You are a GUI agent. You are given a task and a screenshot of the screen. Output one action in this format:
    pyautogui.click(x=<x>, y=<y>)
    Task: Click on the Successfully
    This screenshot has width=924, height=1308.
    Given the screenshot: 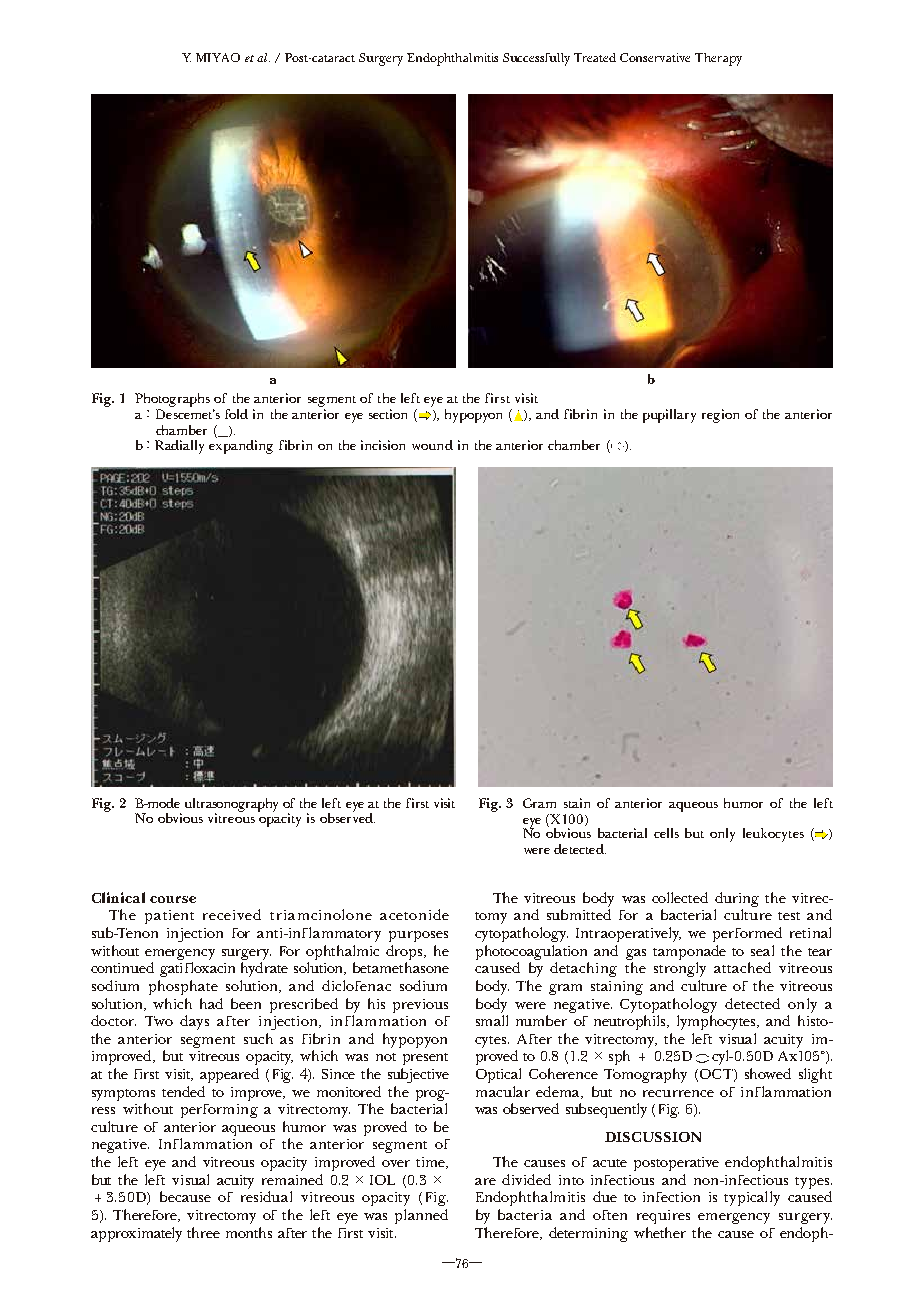 What is the action you would take?
    pyautogui.click(x=536, y=59)
